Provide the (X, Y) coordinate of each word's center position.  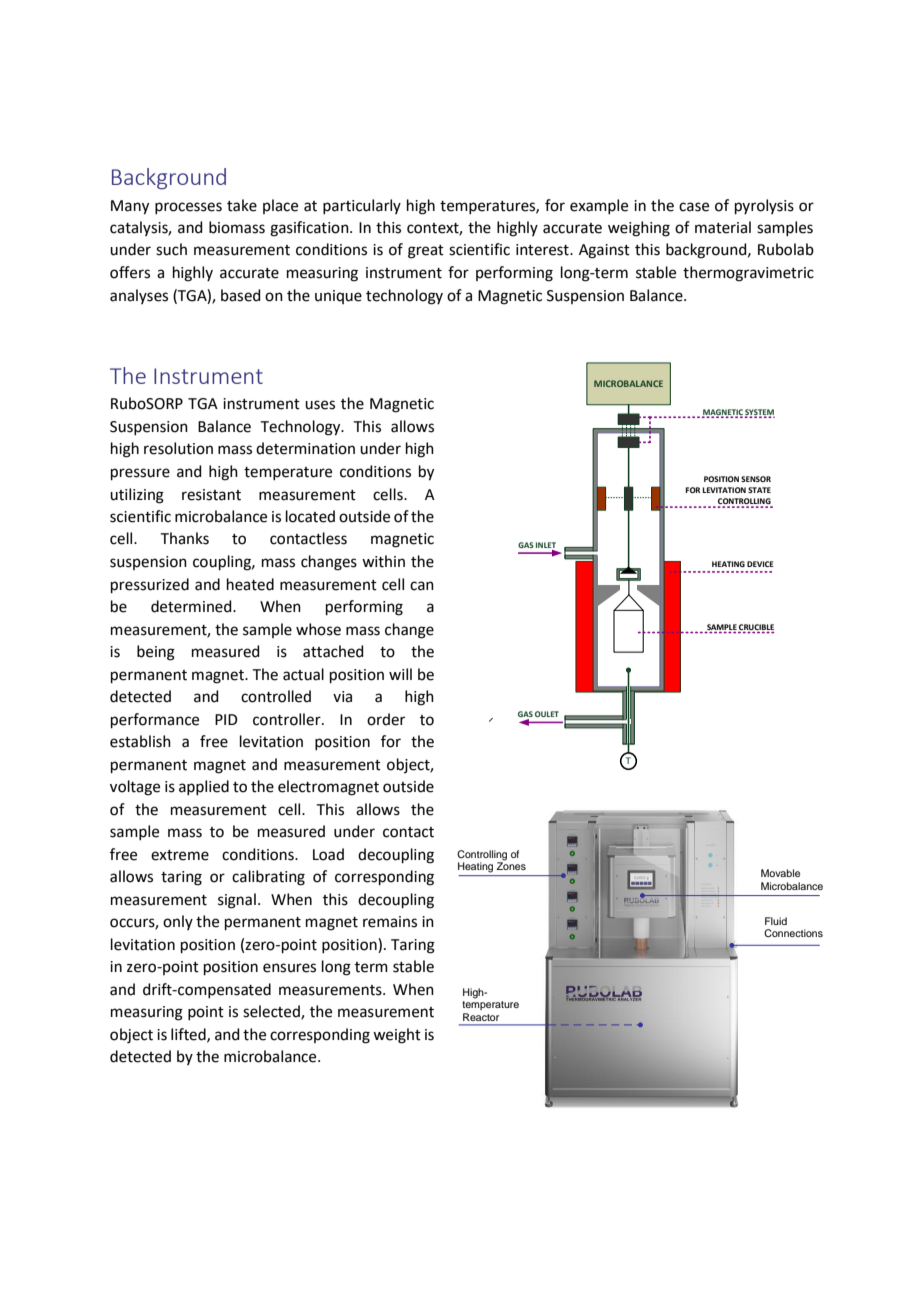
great (426, 252)
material (723, 227)
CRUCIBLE (756, 628)
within (383, 561)
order (386, 719)
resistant (211, 495)
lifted (189, 1035)
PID (226, 719)
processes (188, 208)
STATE (759, 490)
